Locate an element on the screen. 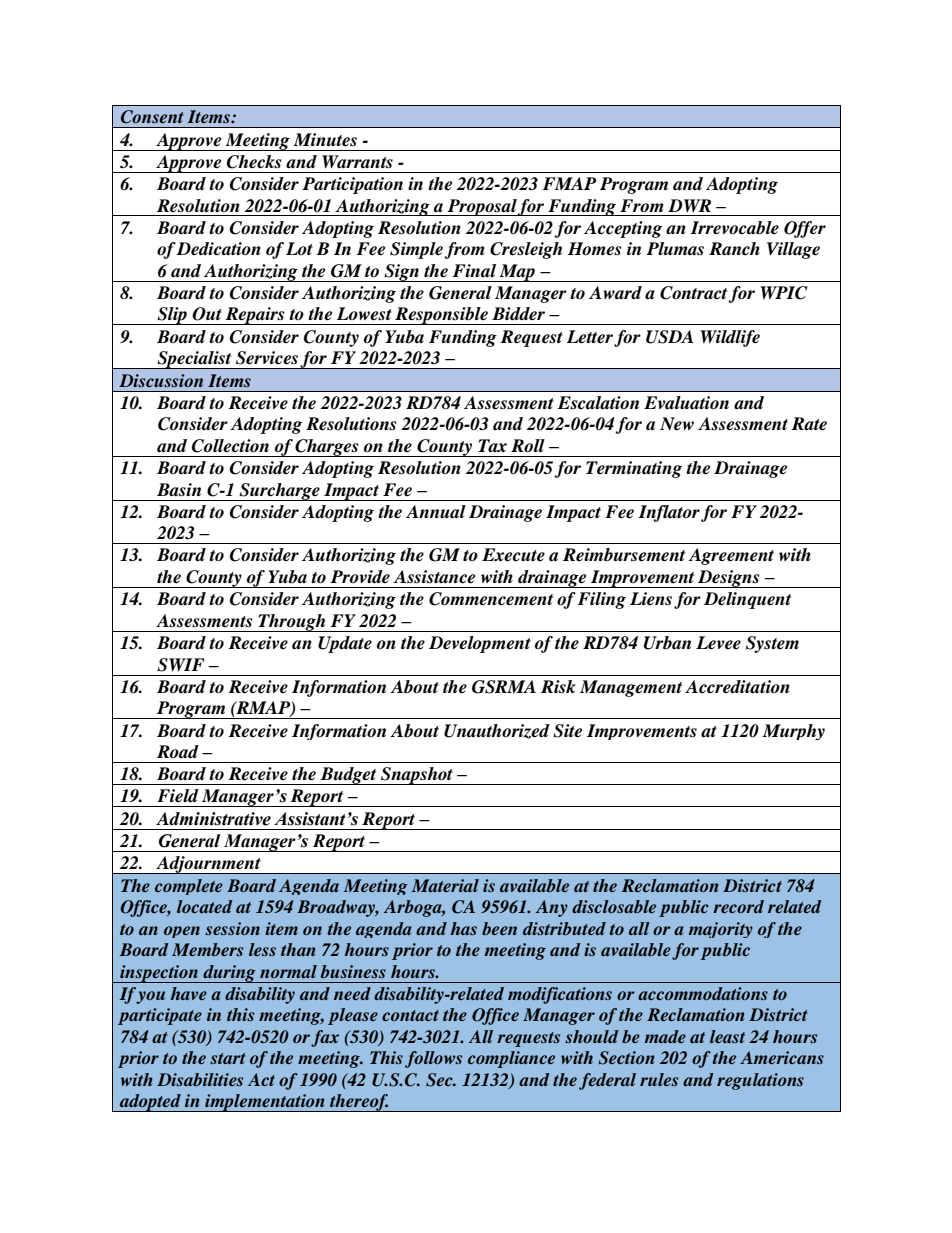 This screenshot has width=952, height=1233. record is located at coordinates (738, 906).
